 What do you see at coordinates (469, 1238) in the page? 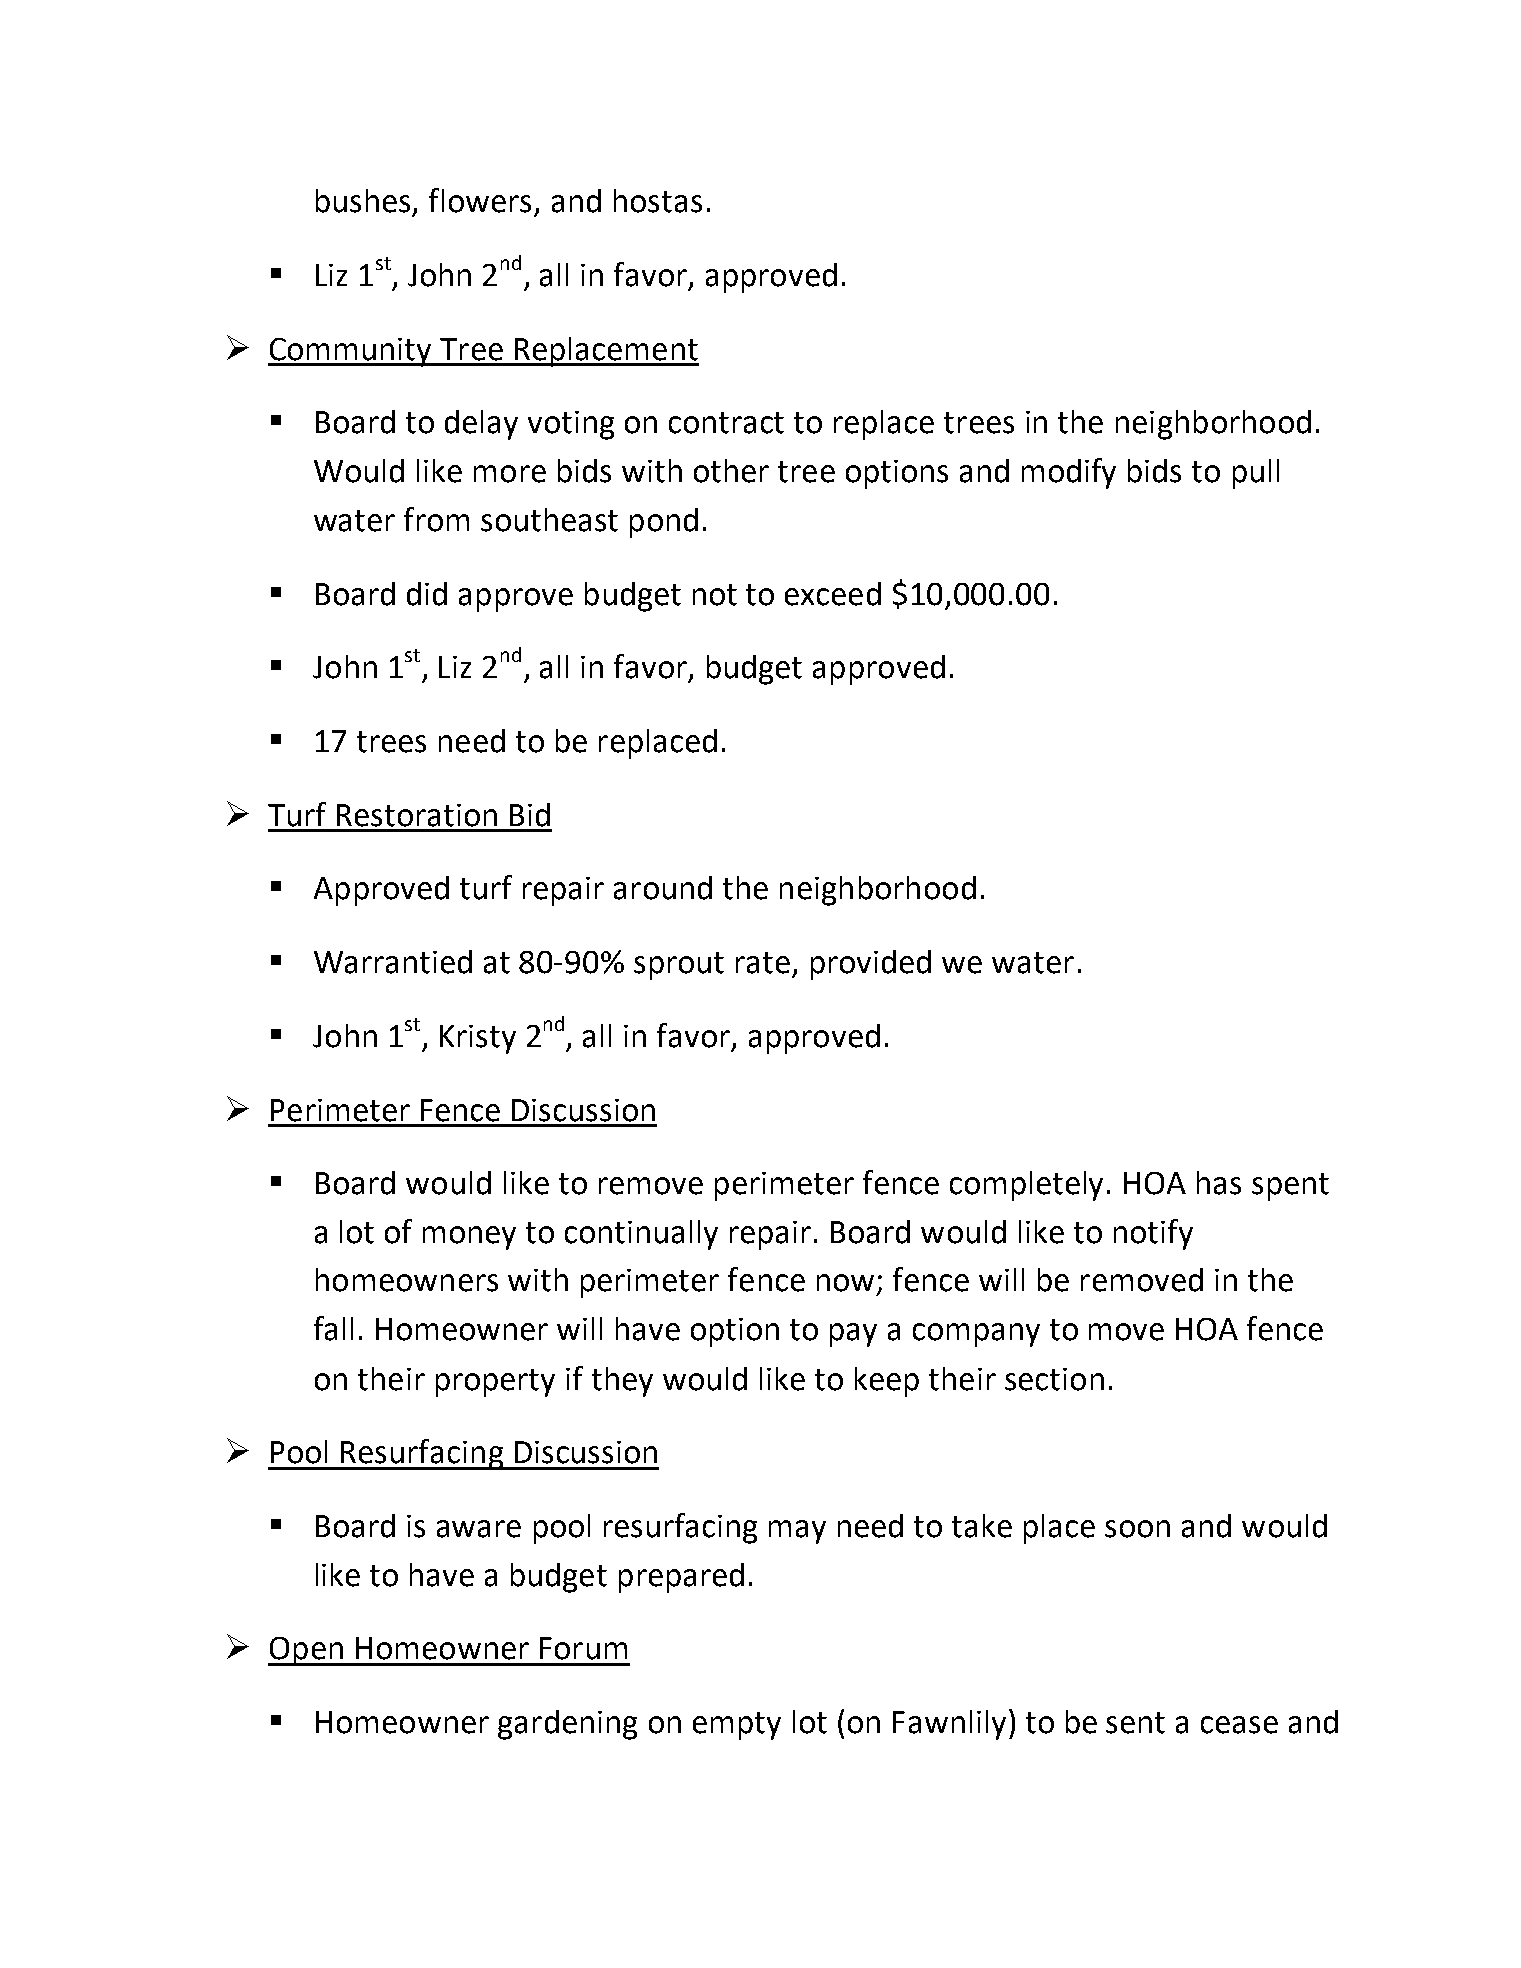
I see `money` at bounding box center [469, 1238].
